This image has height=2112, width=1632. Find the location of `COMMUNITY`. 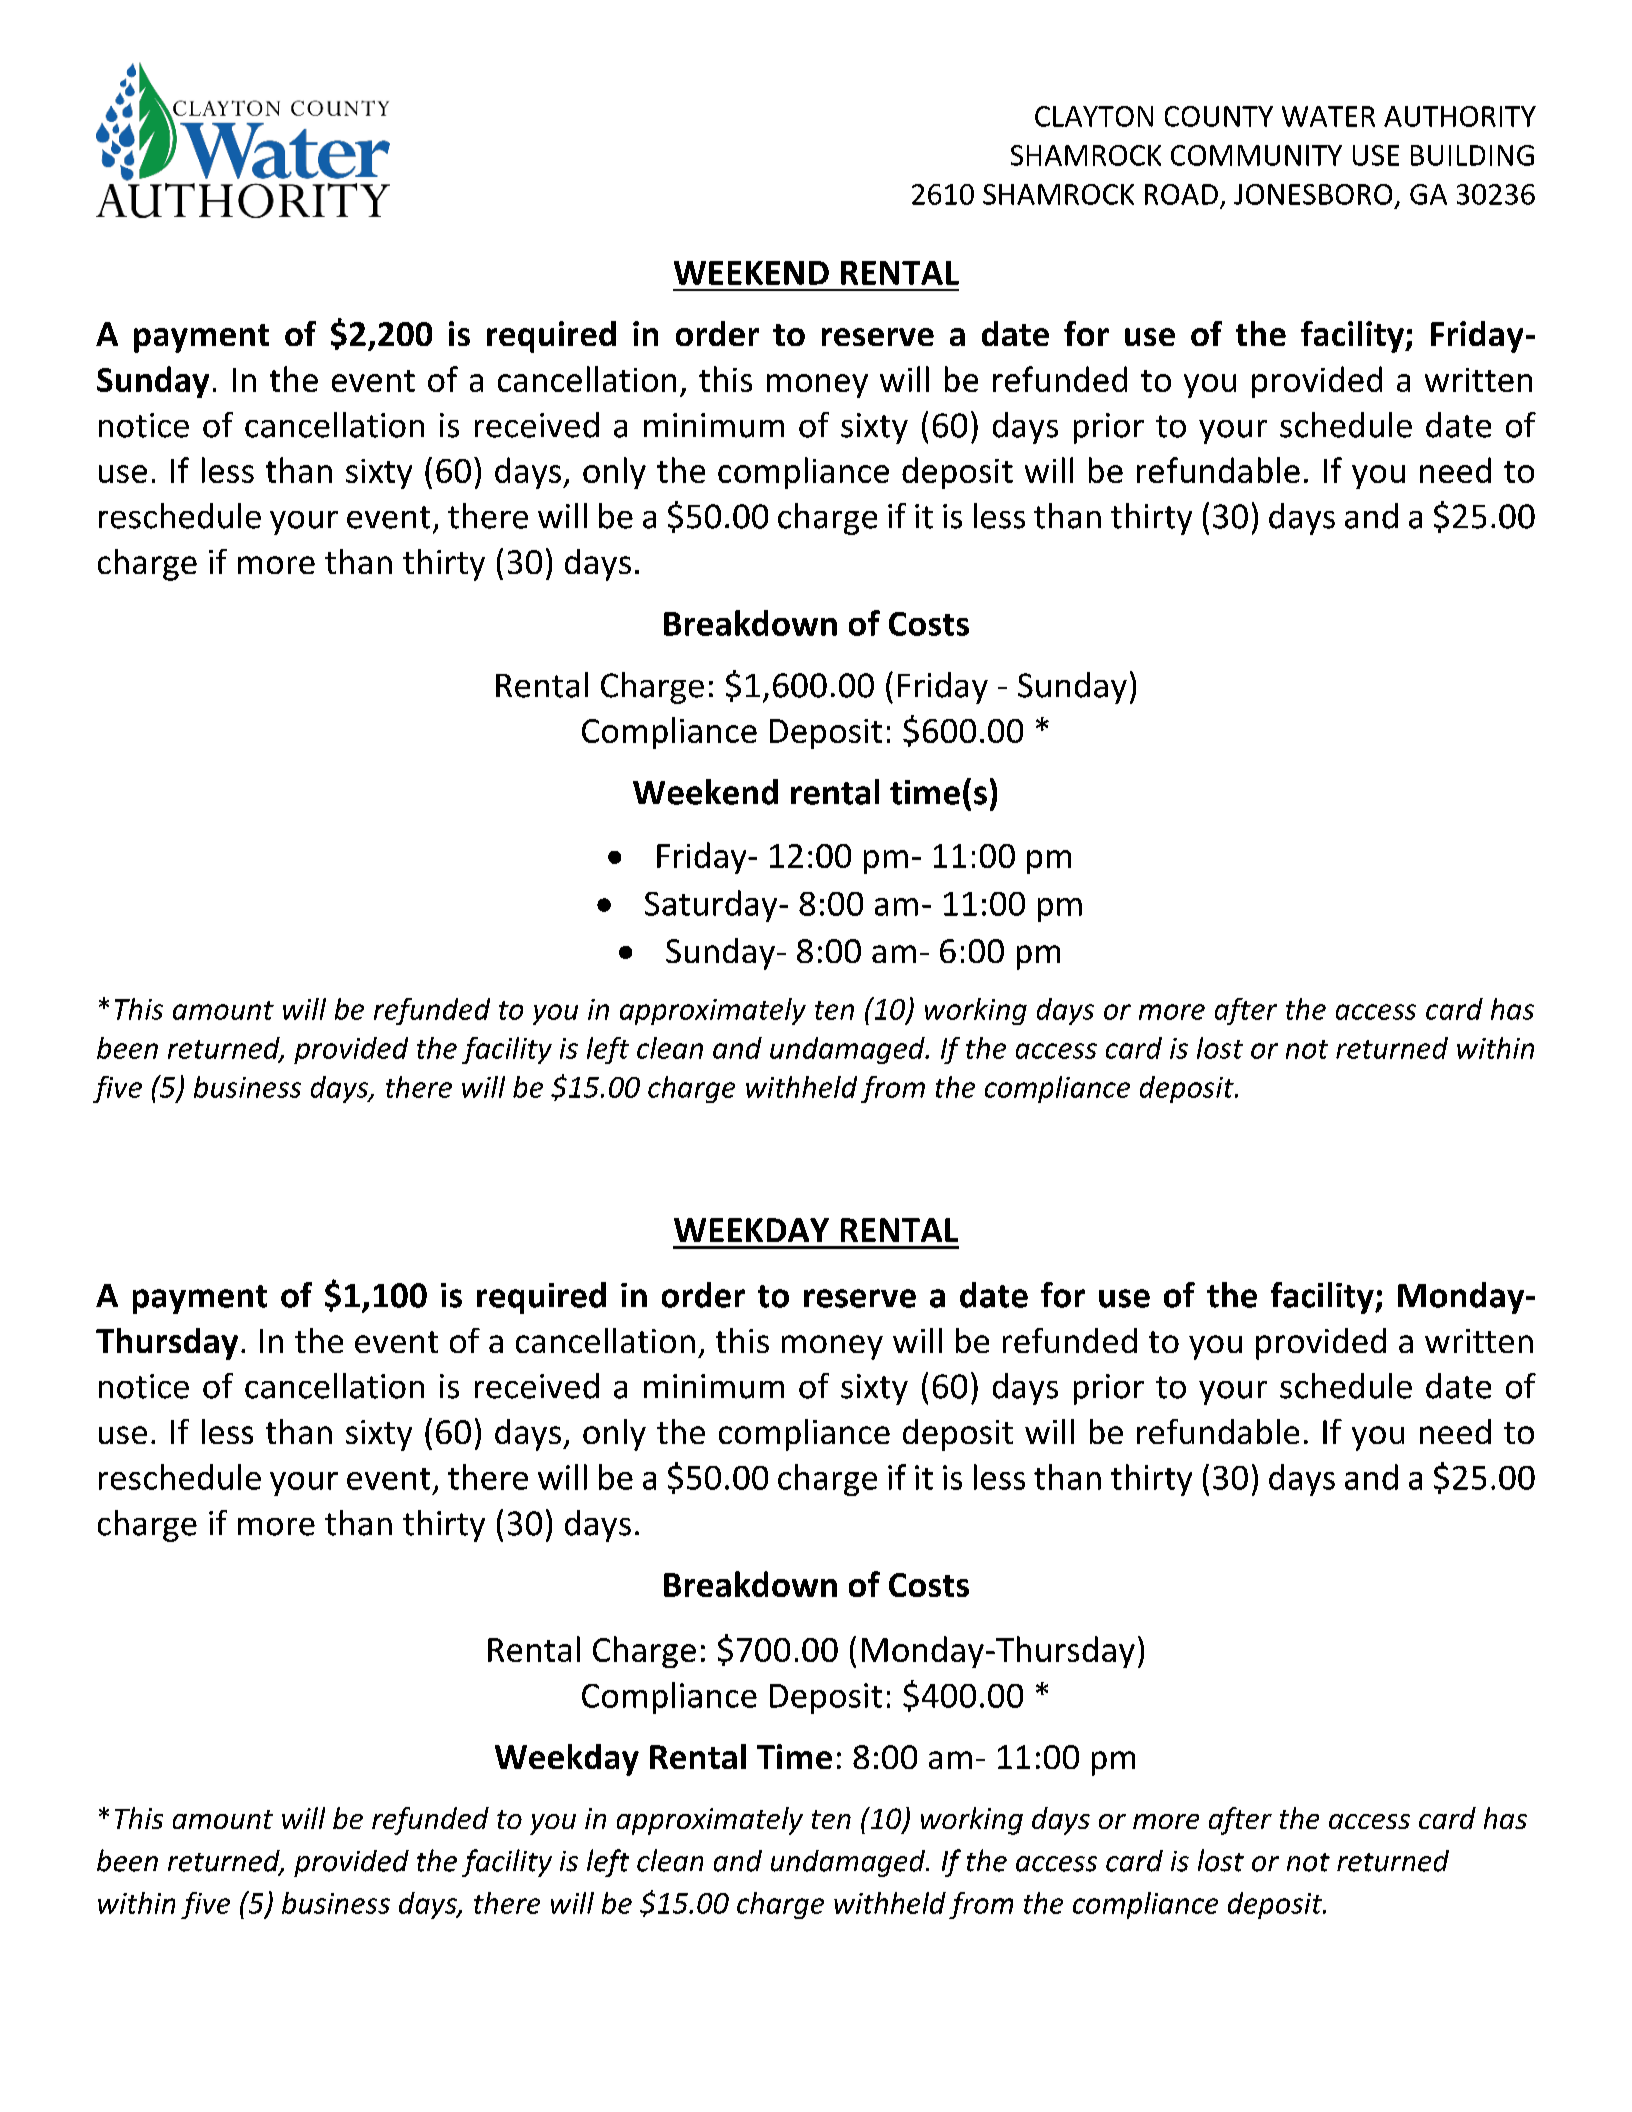

COMMUNITY is located at coordinates (1256, 155).
